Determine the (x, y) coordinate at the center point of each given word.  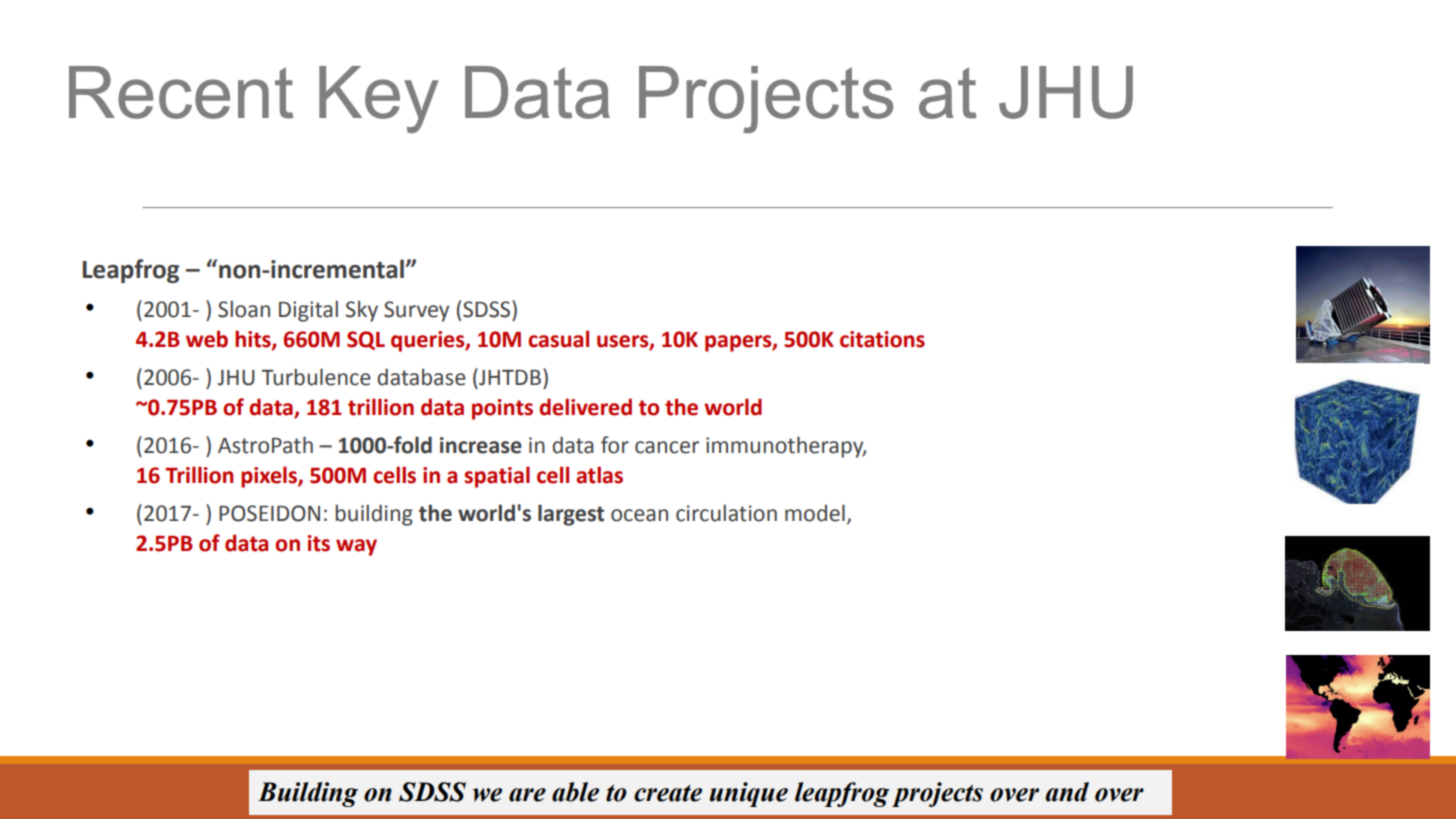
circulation (726, 513)
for (615, 445)
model (815, 513)
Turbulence (316, 377)
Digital (308, 311)
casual (558, 339)
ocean (639, 515)
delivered (585, 407)
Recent (181, 92)
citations (882, 339)
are (527, 795)
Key (379, 99)
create (668, 793)
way (356, 547)
